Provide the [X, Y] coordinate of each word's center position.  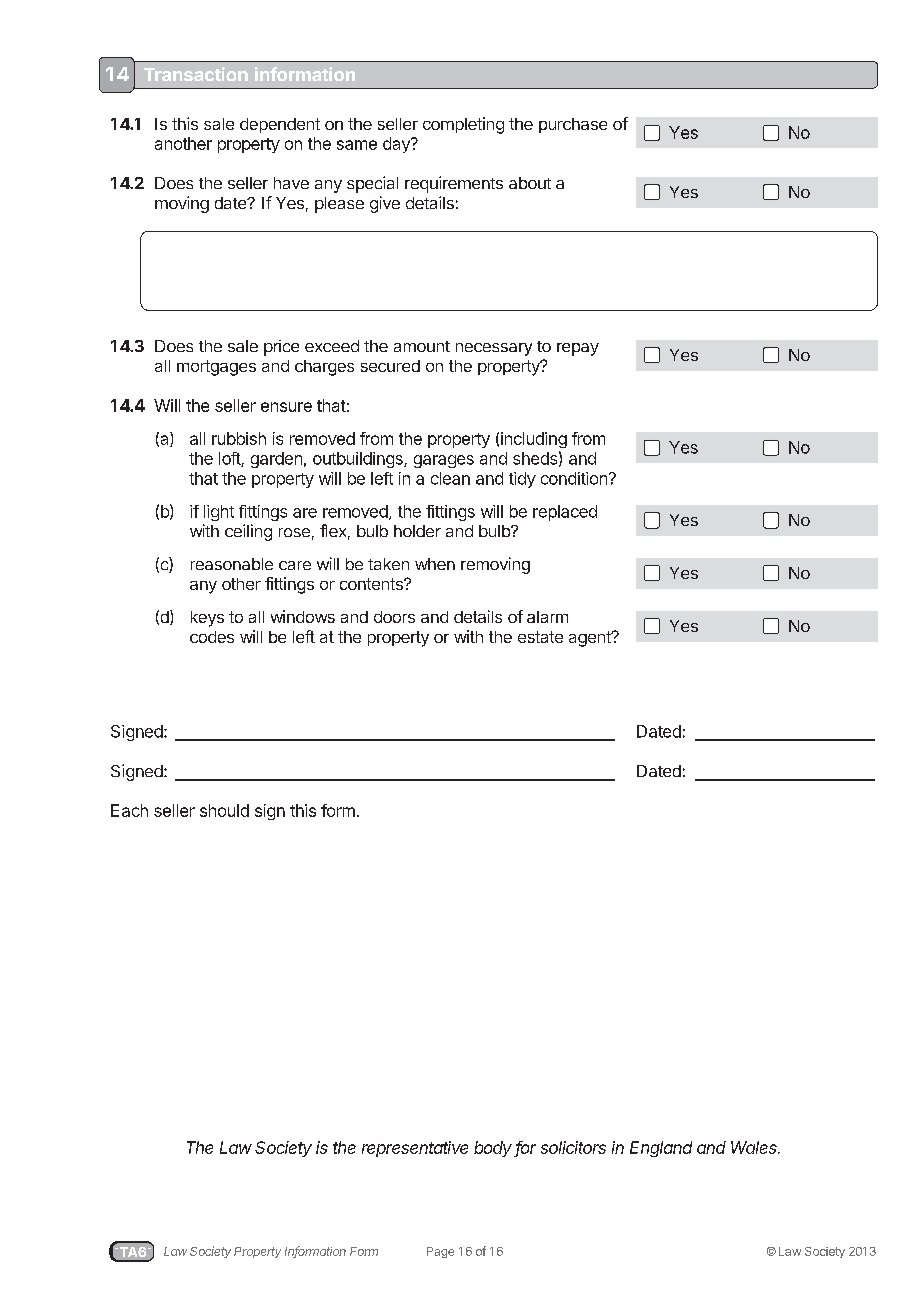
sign [270, 812]
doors [394, 617]
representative [415, 1149]
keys [207, 619]
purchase [573, 125]
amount [422, 346]
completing [463, 125]
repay [578, 349]
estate [540, 637]
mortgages [216, 368]
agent [591, 639]
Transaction [196, 74]
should [224, 810]
